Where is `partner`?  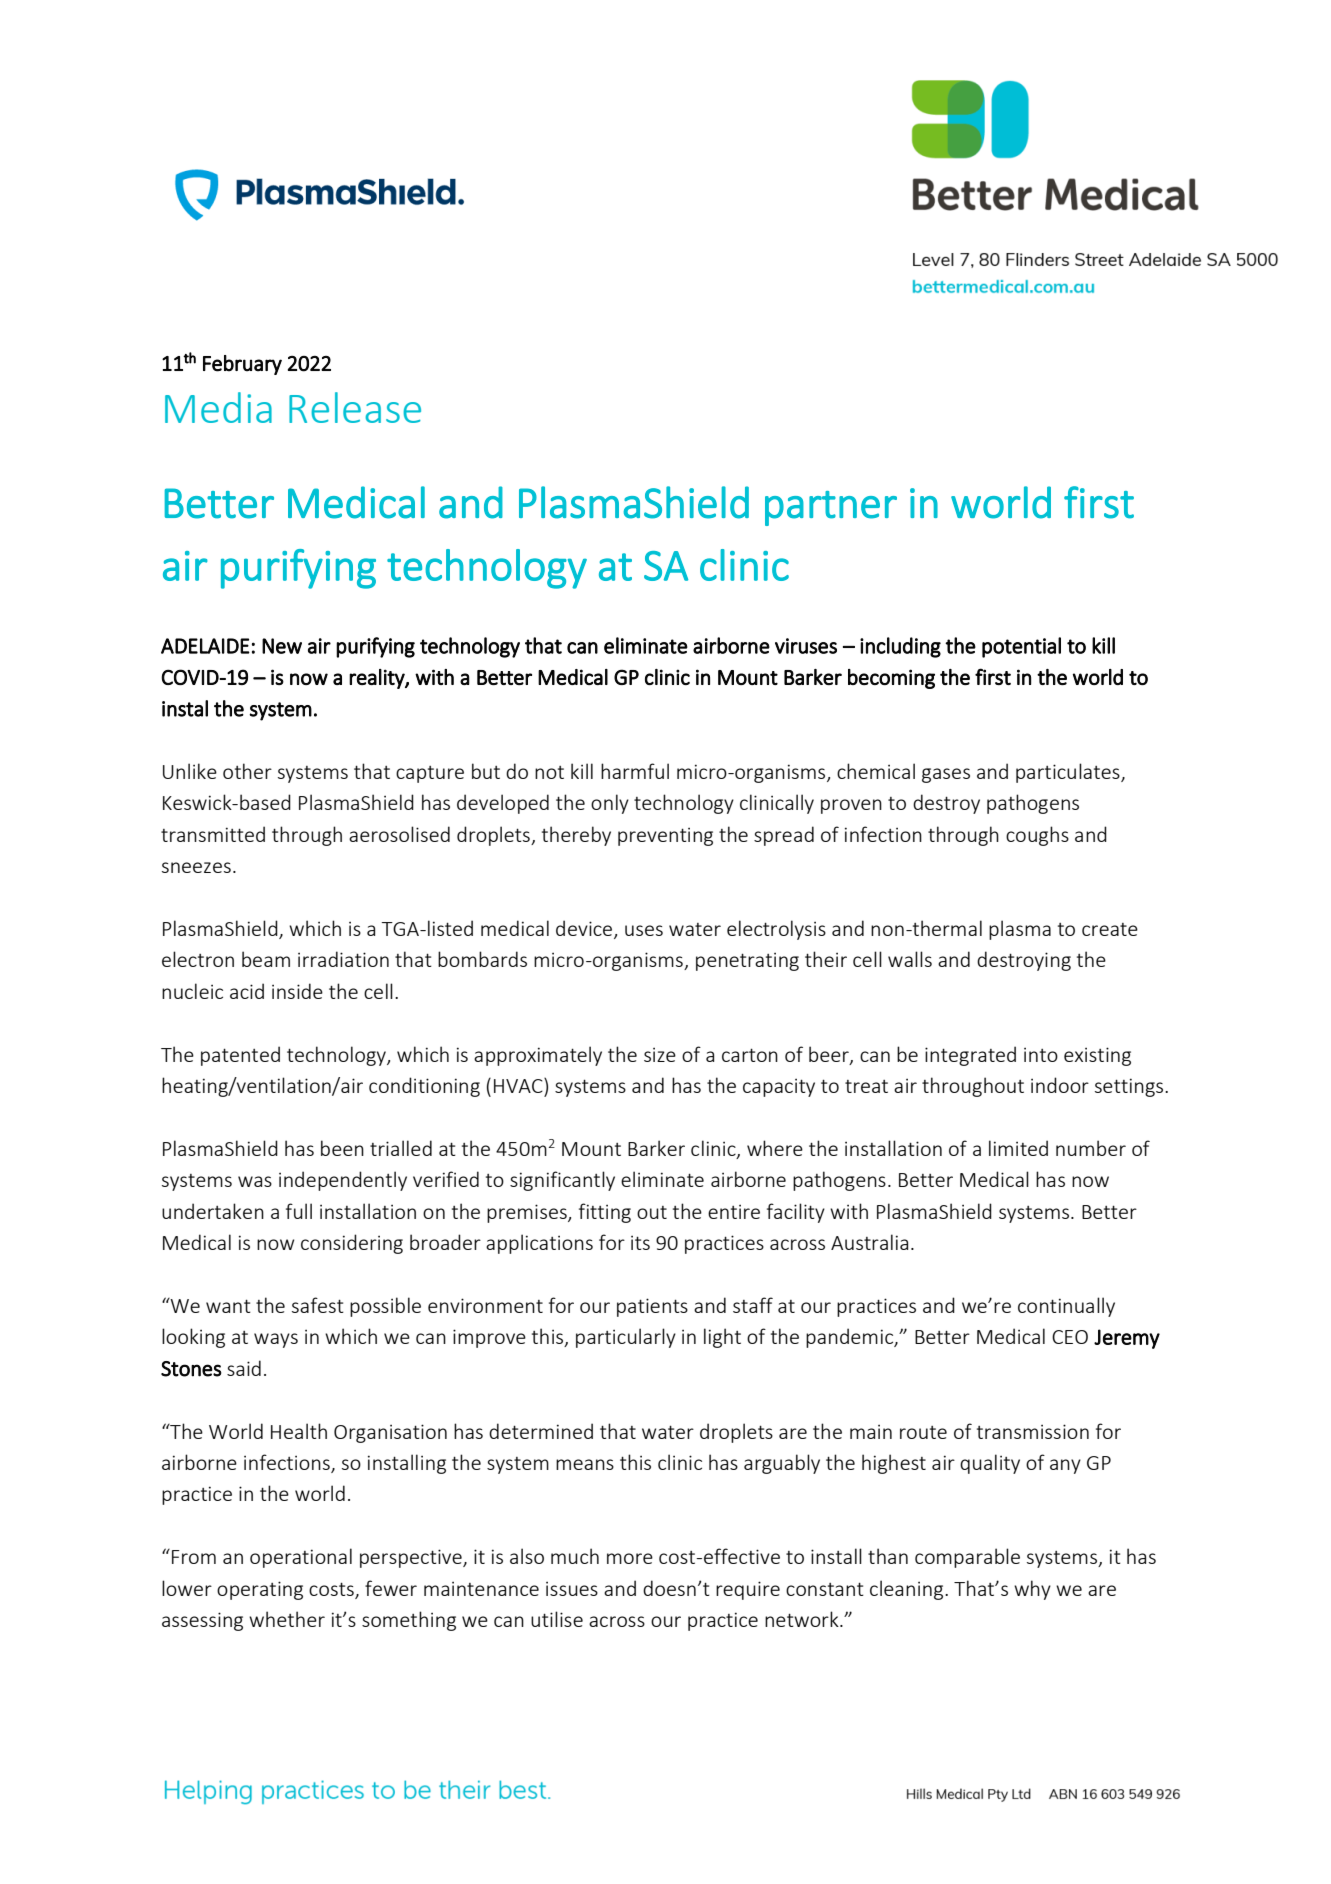 partner is located at coordinates (831, 508).
